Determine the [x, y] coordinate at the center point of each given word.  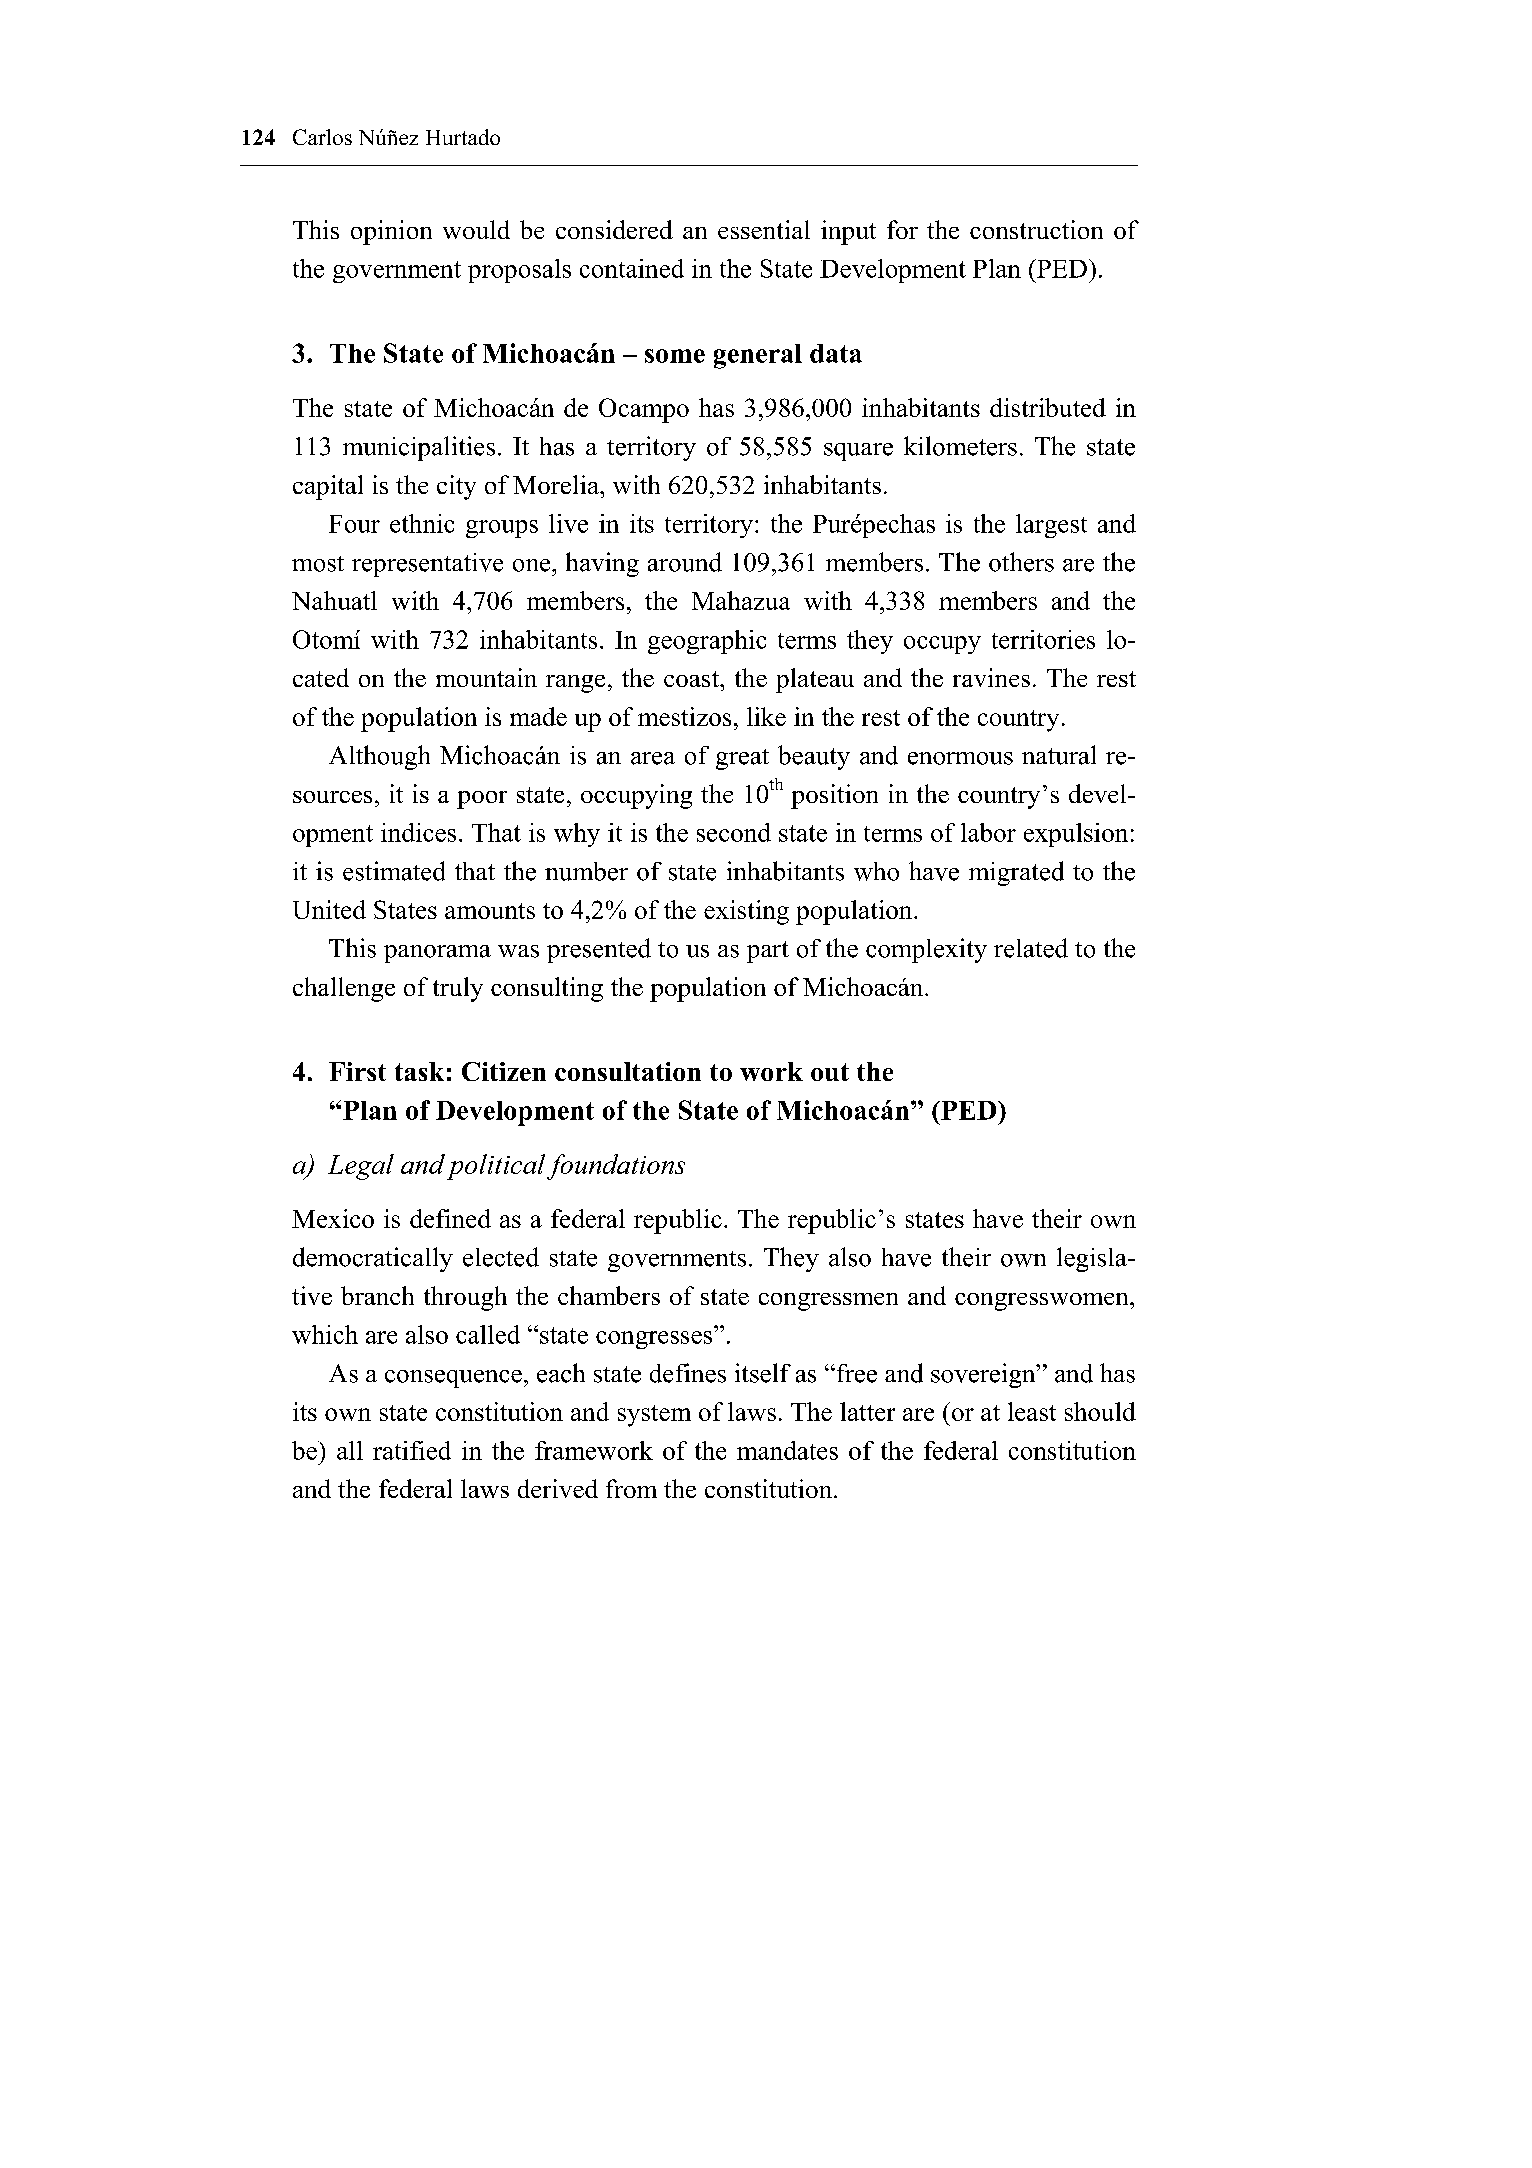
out [830, 1072]
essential [764, 229]
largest [1051, 526]
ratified [412, 1450]
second [734, 832]
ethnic [422, 523]
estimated [394, 871]
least [1032, 1411]
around [685, 562]
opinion [391, 232]
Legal [361, 1167]
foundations [616, 1167]
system [654, 1416]
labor [988, 832]
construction [1036, 229]
